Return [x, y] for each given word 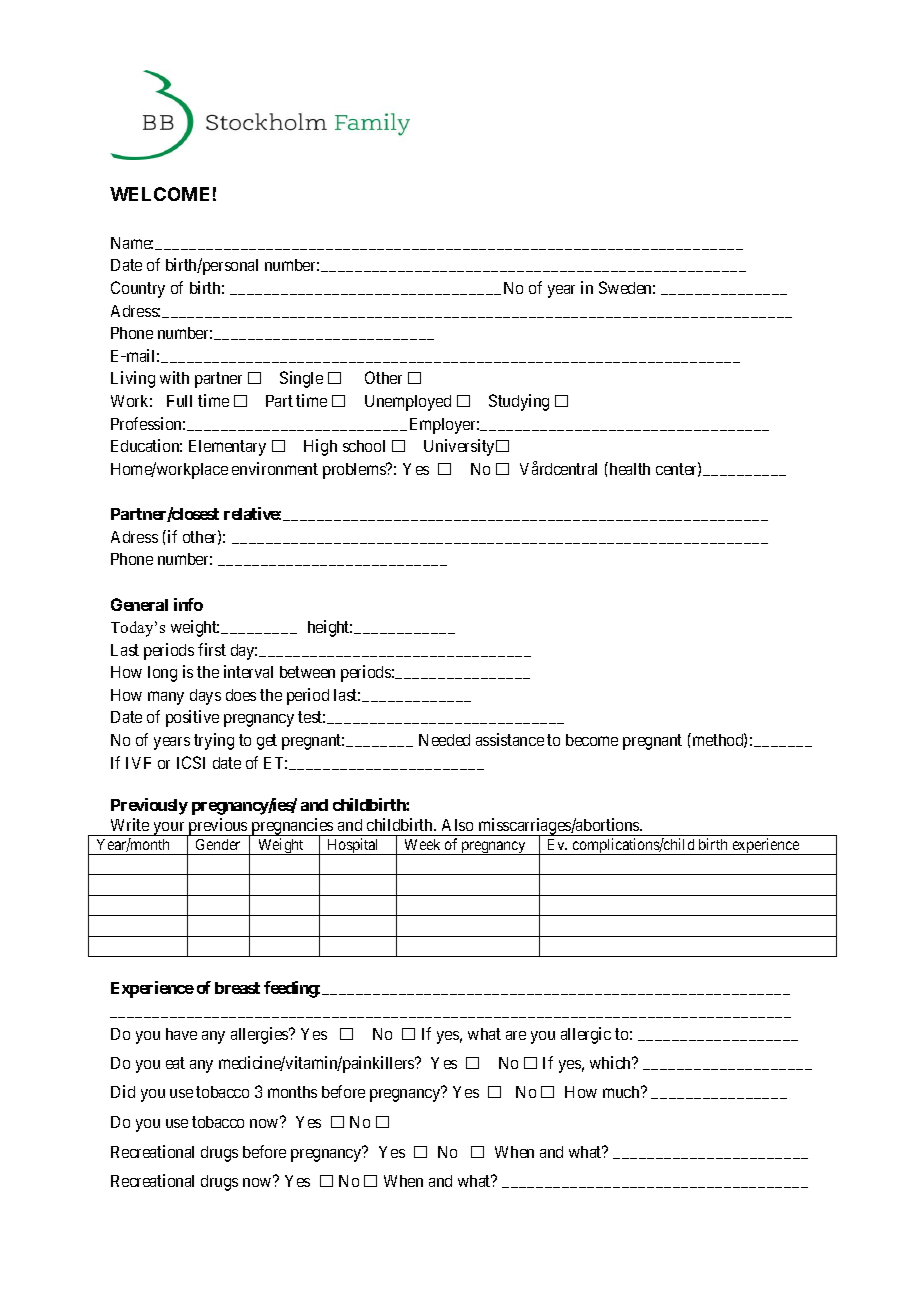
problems [355, 471]
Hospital [353, 846]
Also [457, 825]
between [307, 672]
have [181, 1034]
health [628, 468]
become [592, 740]
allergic [586, 1035]
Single [301, 379]
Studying [519, 402]
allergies [260, 1035]
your [169, 829]
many [166, 698]
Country [138, 289]
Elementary [227, 448]
